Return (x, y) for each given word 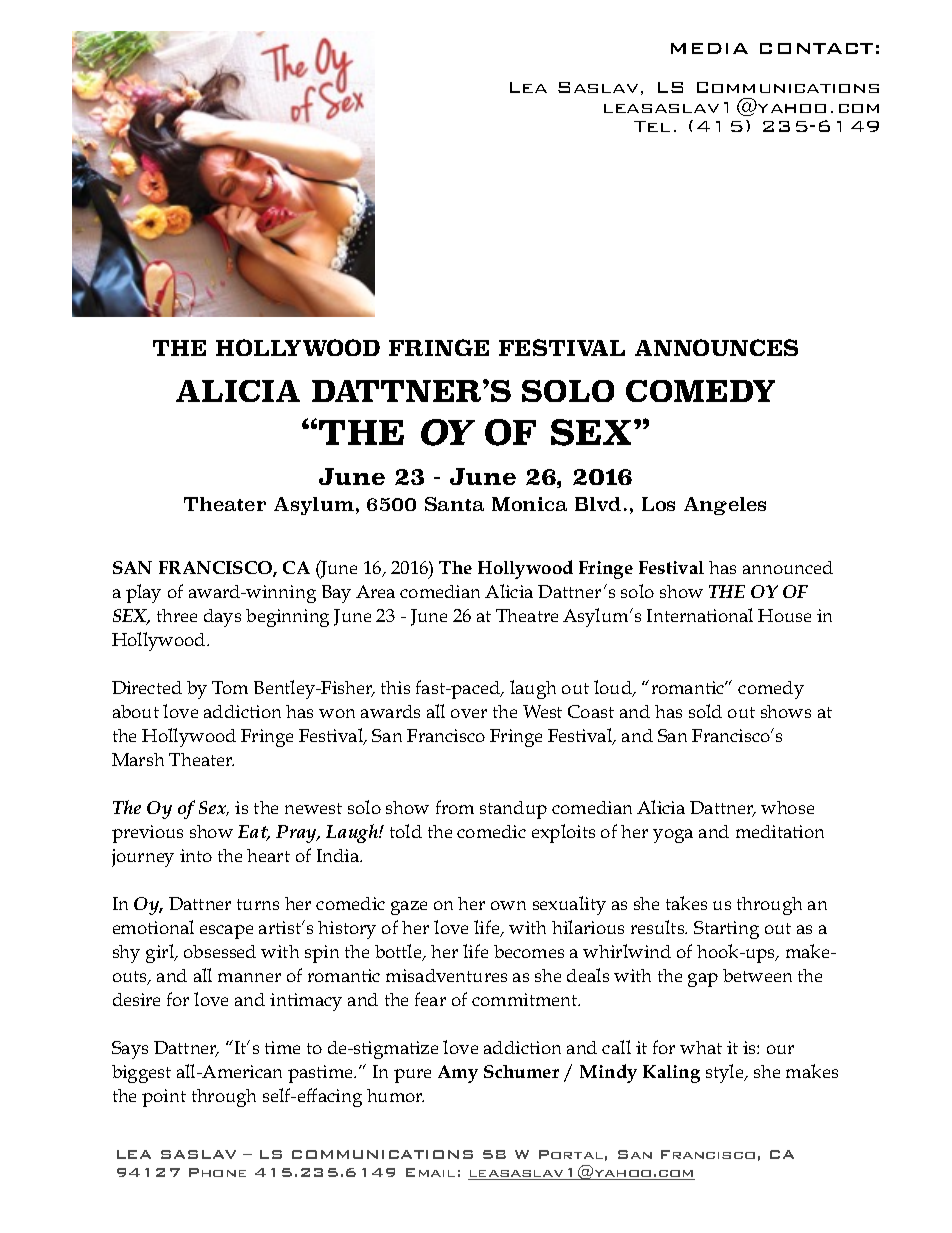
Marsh (138, 759)
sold (705, 711)
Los (658, 504)
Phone (217, 1172)
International (700, 615)
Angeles (725, 506)
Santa (454, 504)
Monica (529, 504)
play (143, 593)
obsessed (220, 951)
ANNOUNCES (716, 347)
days (222, 618)
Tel (652, 126)
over (469, 713)
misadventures (446, 975)
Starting (726, 930)
